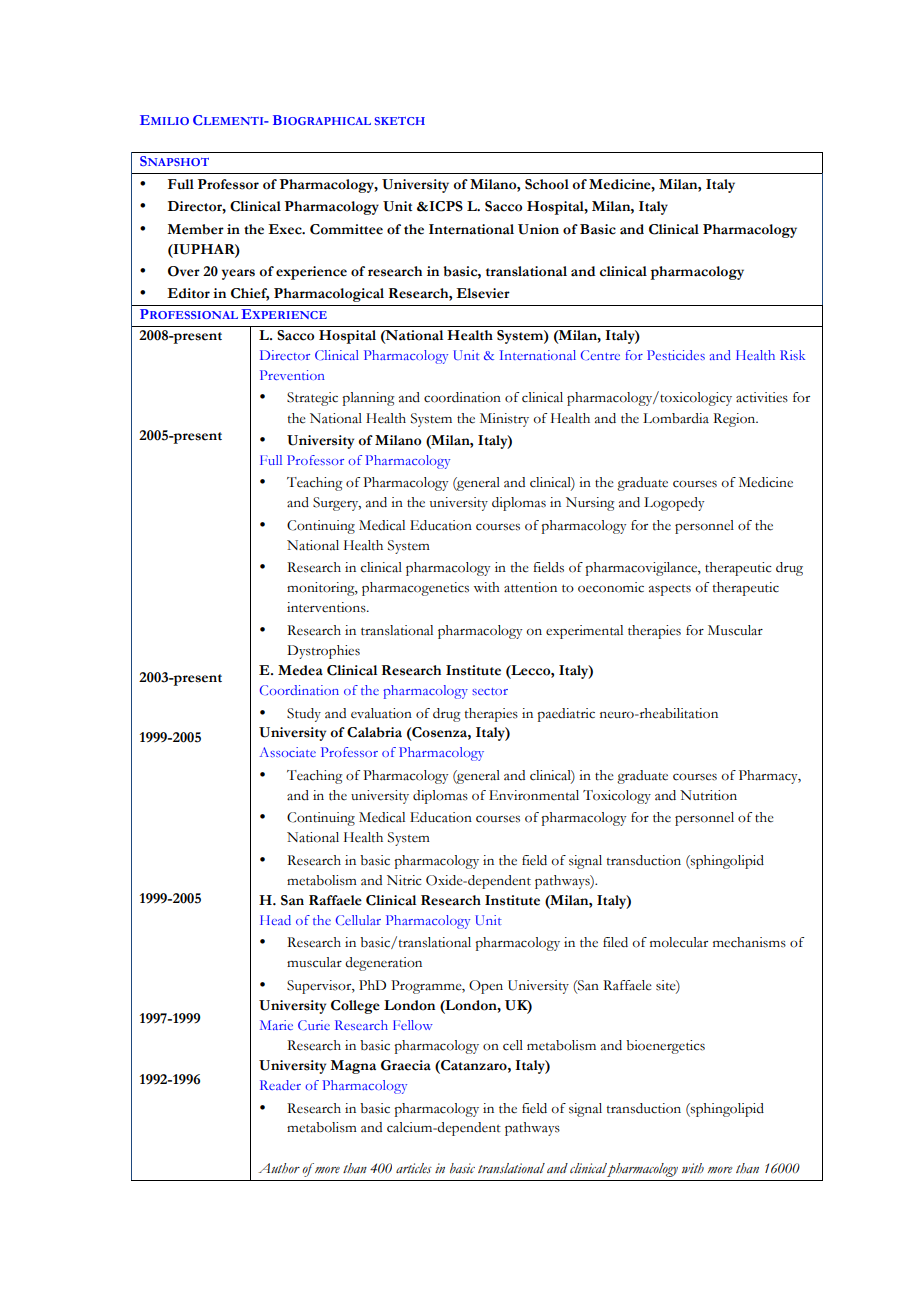 The height and width of the screenshot is (1308, 924). What do you see at coordinates (286, 229) in the screenshot?
I see `Exec` at bounding box center [286, 229].
